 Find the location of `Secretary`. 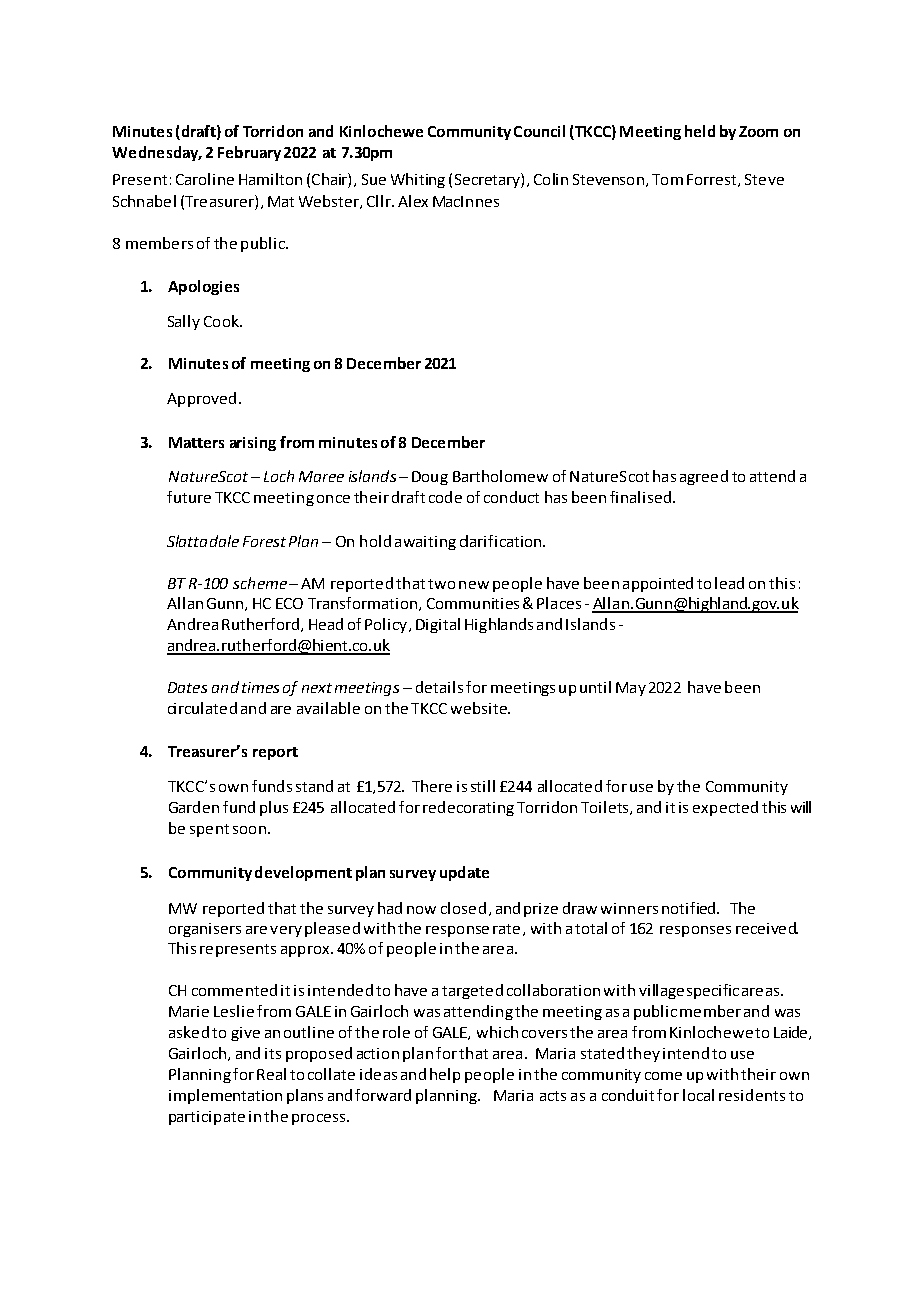

Secretary is located at coordinates (488, 180).
